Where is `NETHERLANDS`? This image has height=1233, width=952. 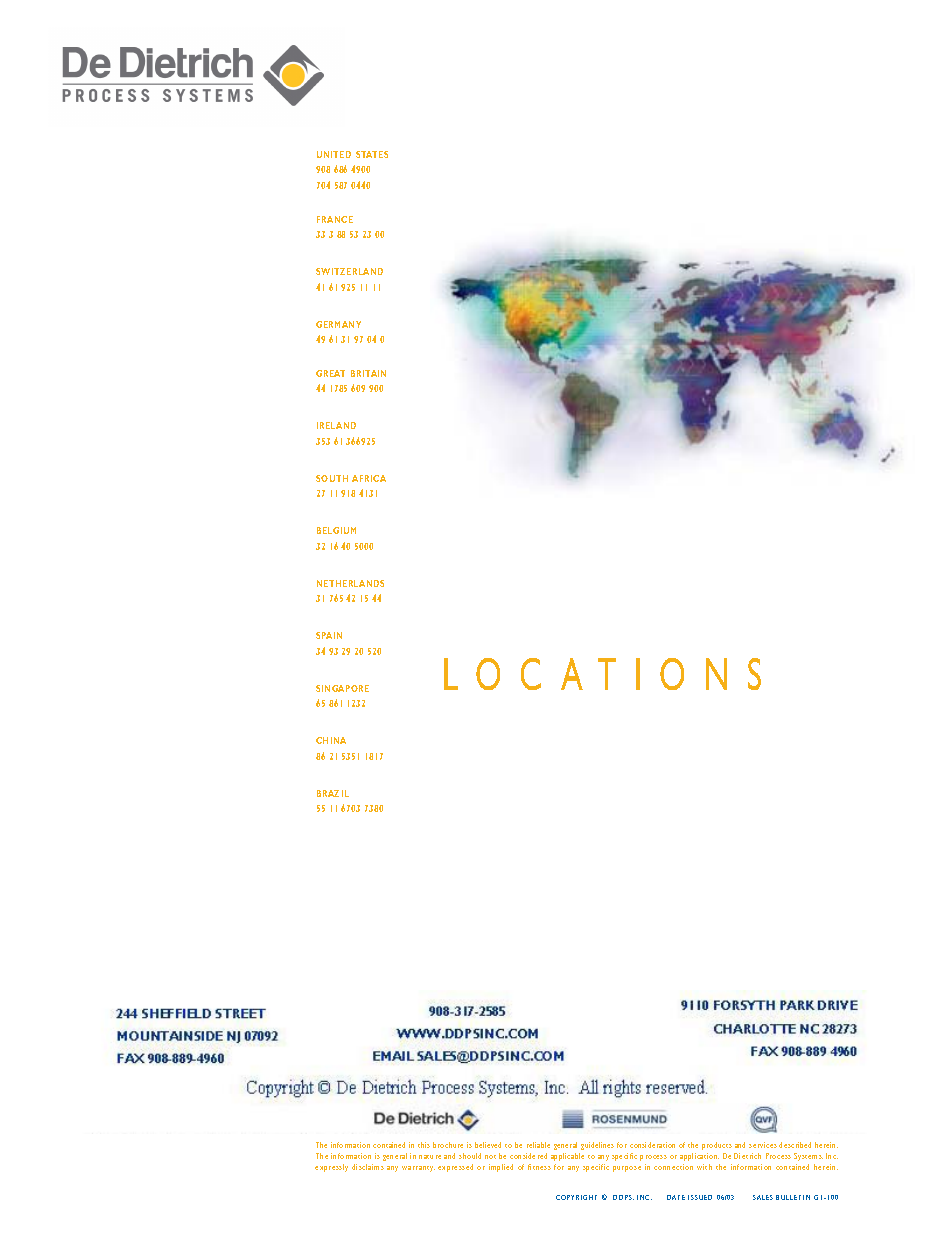 NETHERLANDS is located at coordinates (350, 583).
